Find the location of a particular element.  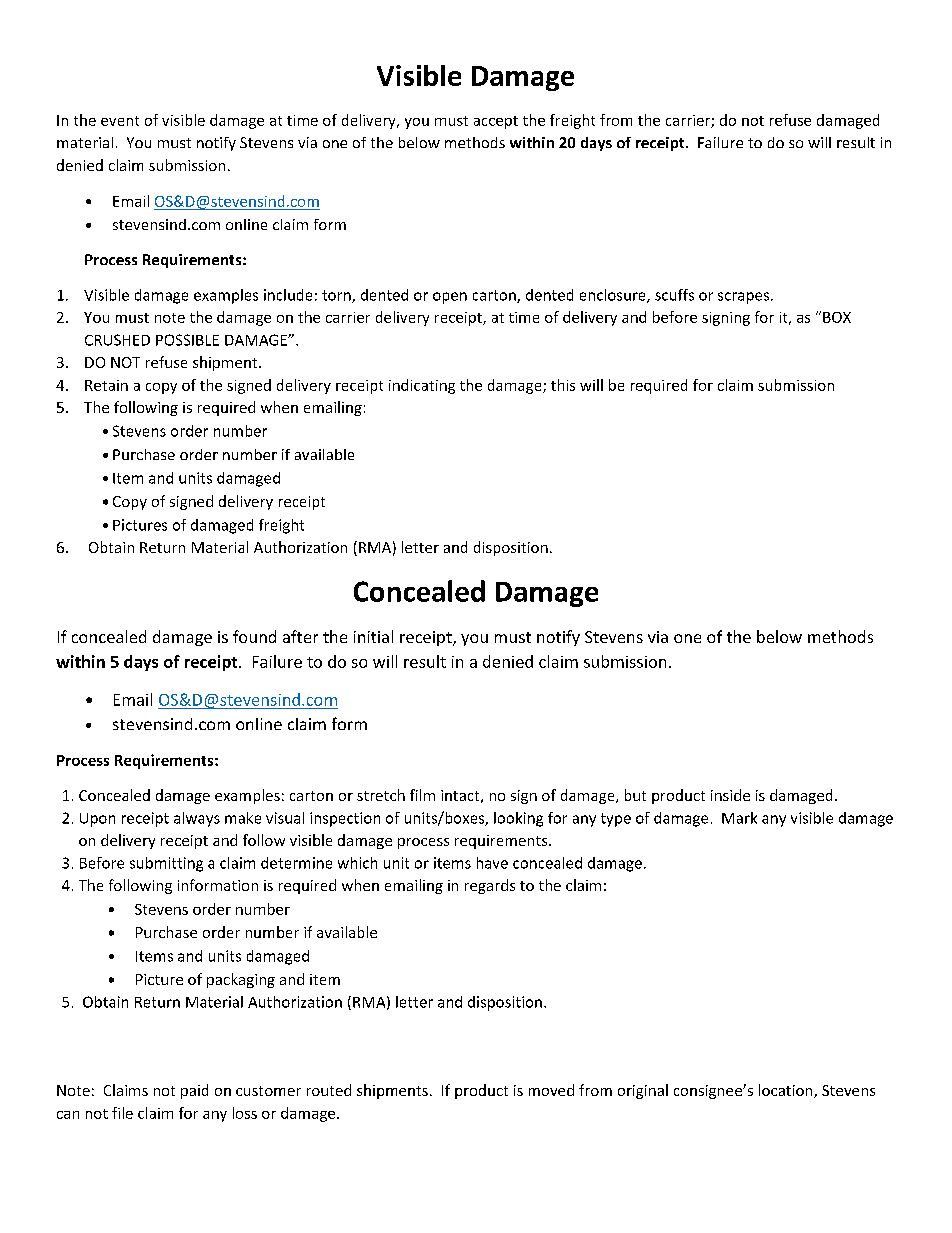

accept is located at coordinates (496, 122).
